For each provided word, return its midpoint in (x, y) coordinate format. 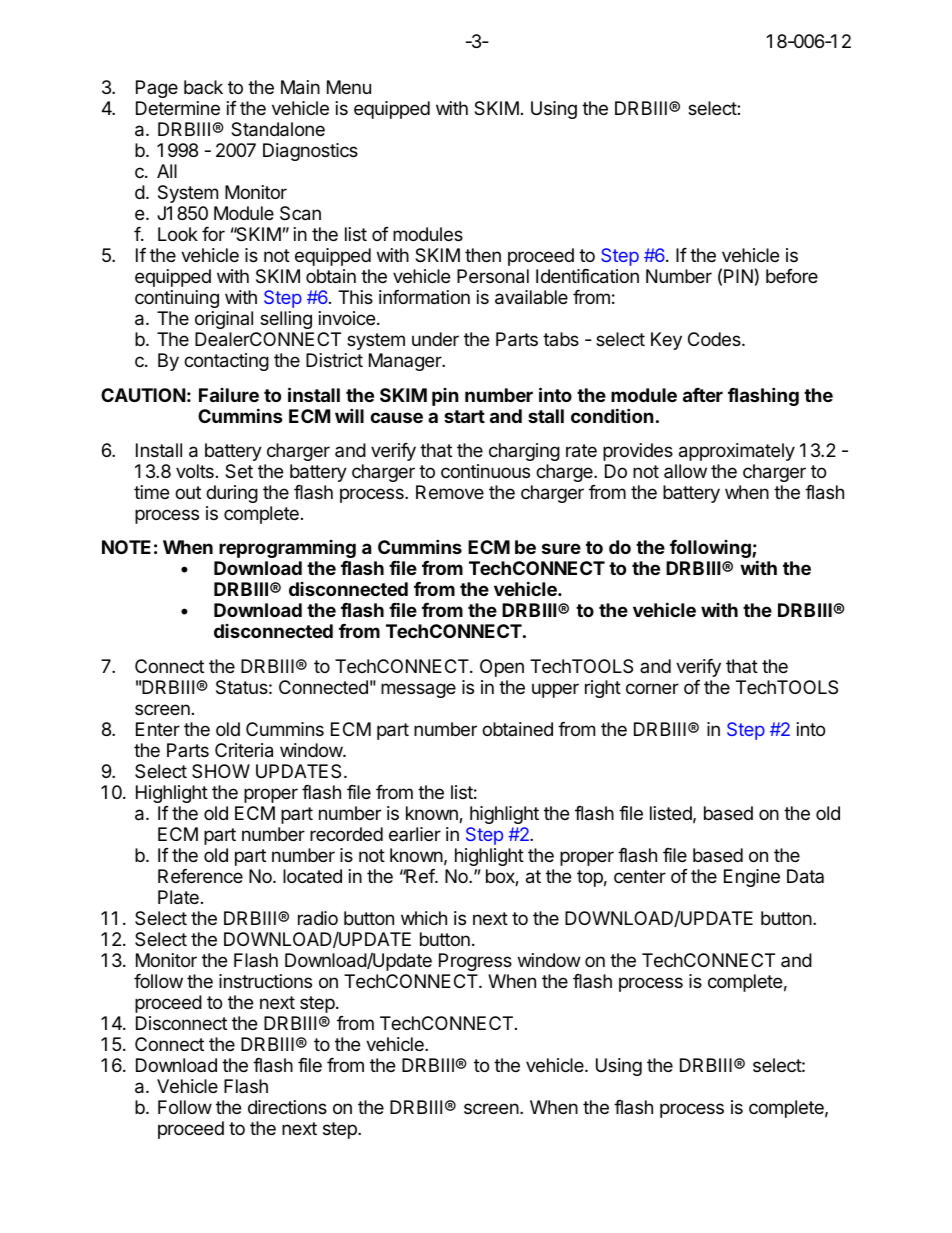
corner (652, 688)
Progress (475, 962)
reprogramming (287, 549)
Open (502, 668)
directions (287, 1107)
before (792, 276)
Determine (178, 108)
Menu (349, 87)
